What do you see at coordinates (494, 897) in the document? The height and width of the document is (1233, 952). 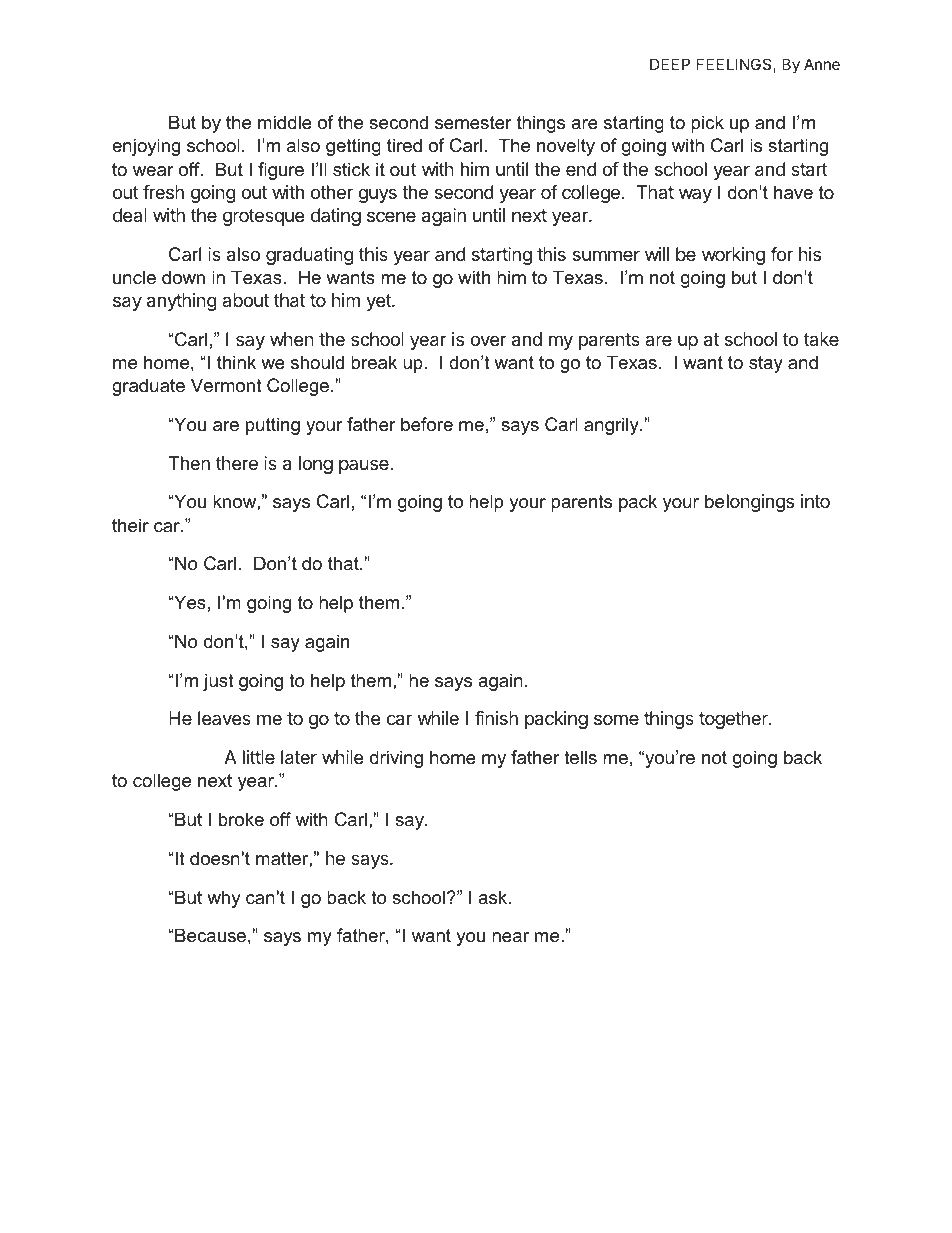 I see `ask` at bounding box center [494, 897].
